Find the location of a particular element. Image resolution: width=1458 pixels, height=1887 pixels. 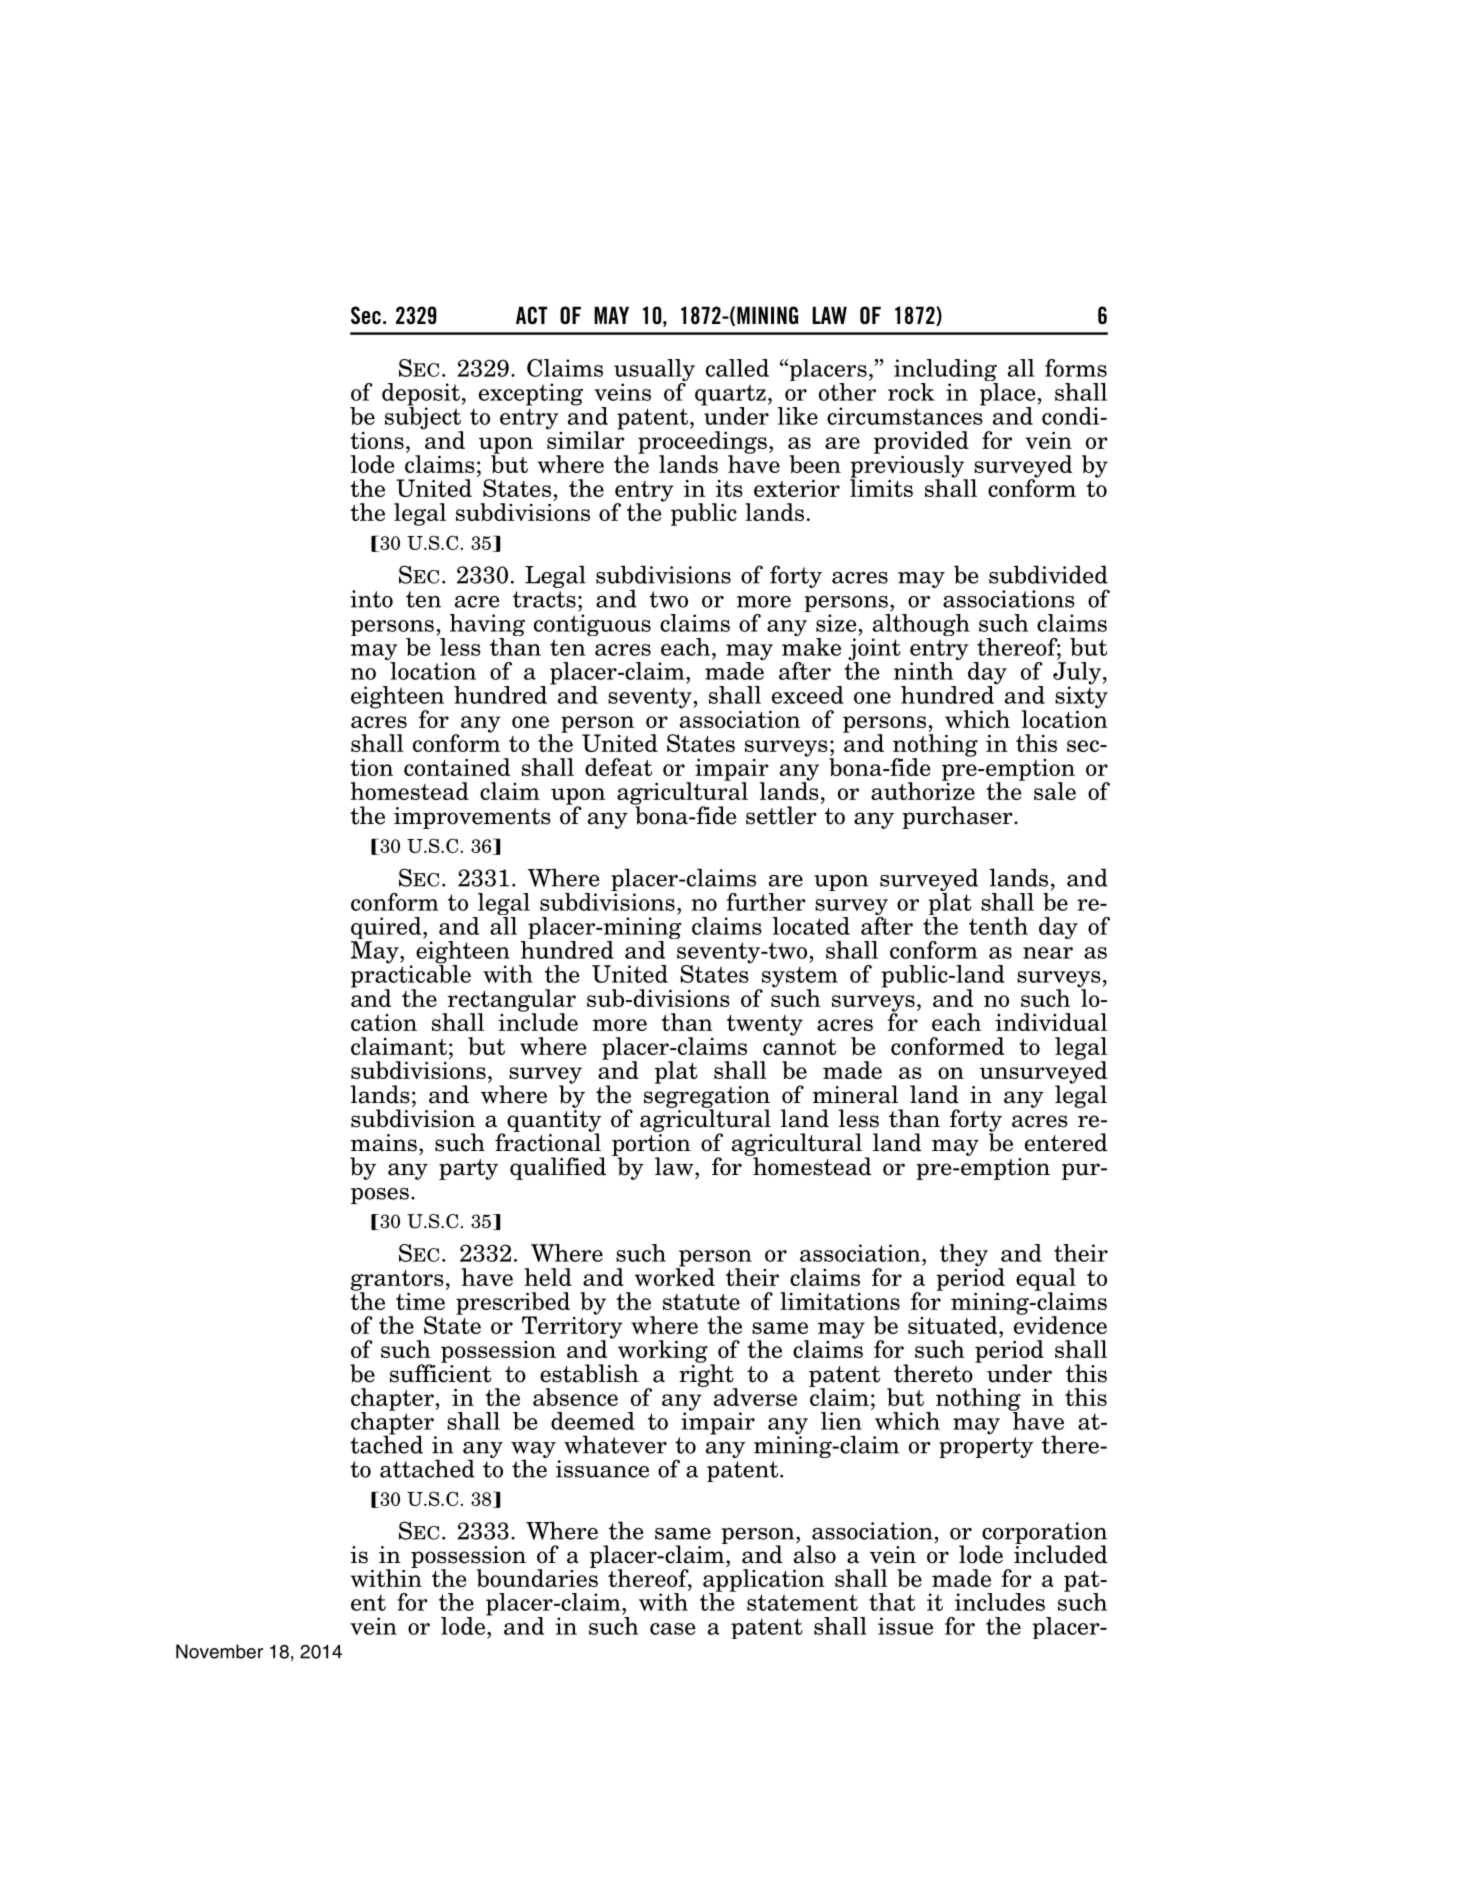

time is located at coordinates (420, 1301).
